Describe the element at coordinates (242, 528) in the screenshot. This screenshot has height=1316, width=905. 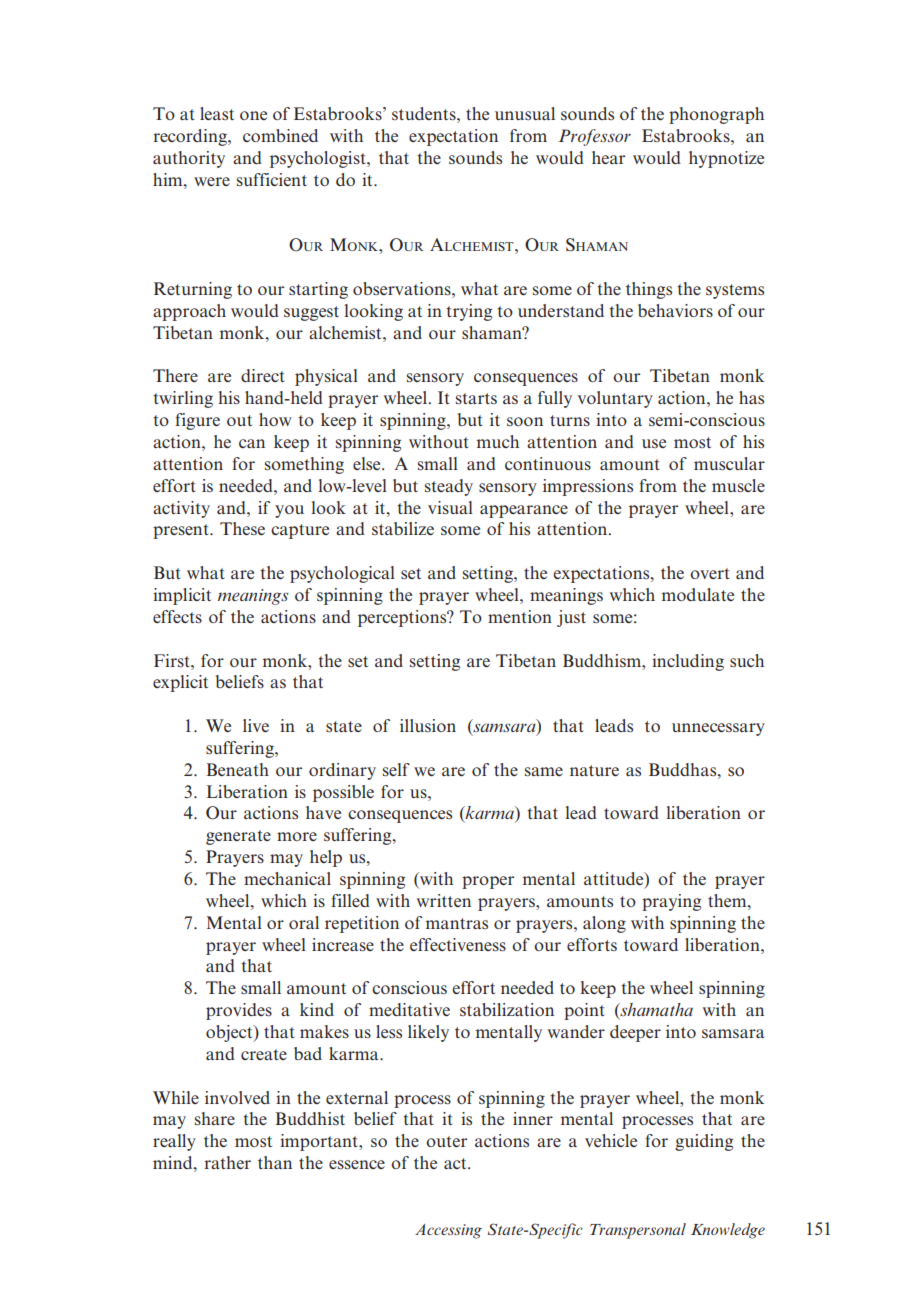
I see `These` at that location.
